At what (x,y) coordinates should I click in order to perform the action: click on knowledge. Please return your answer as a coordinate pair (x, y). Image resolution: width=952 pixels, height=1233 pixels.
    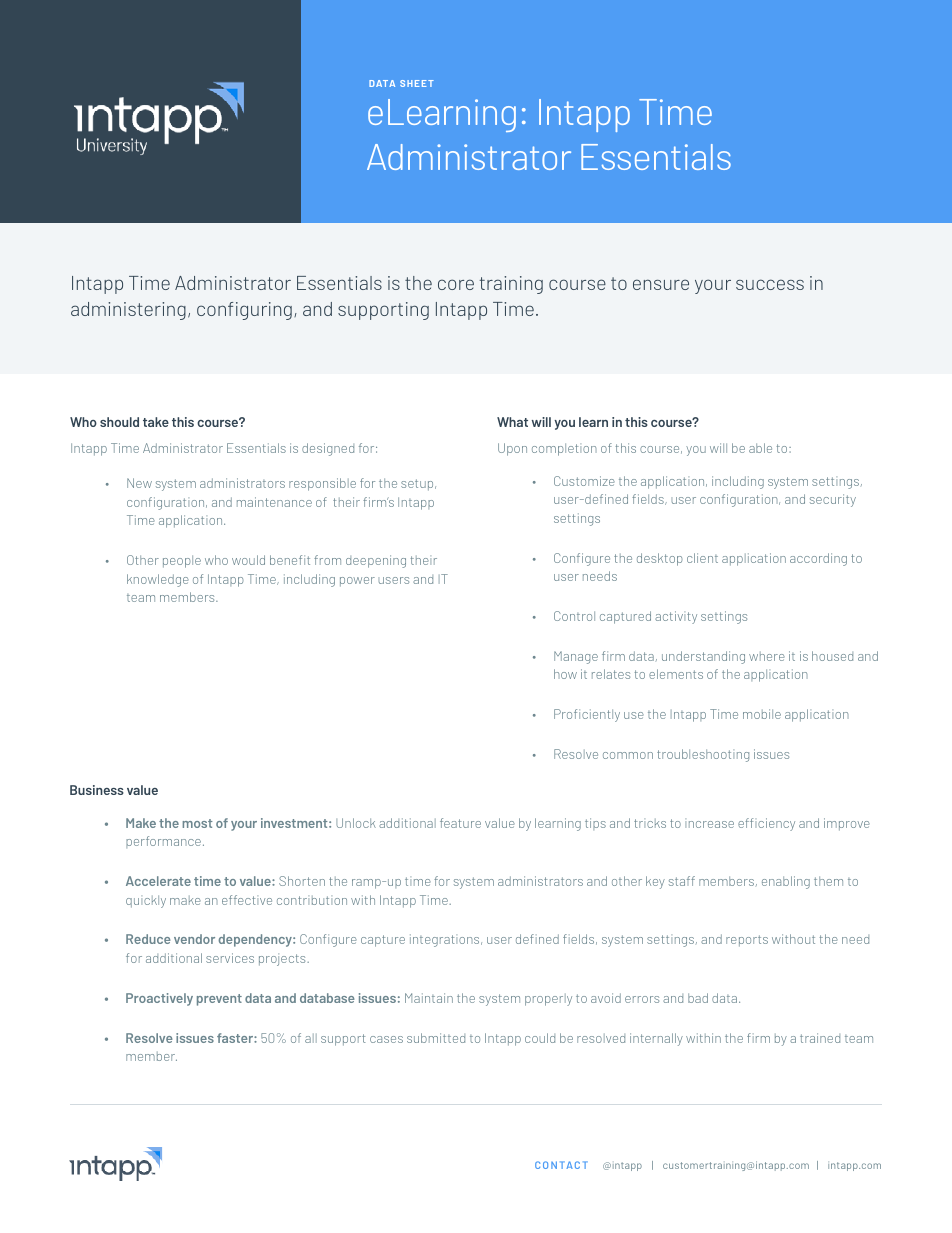
    Looking at the image, I should click on (158, 580).
